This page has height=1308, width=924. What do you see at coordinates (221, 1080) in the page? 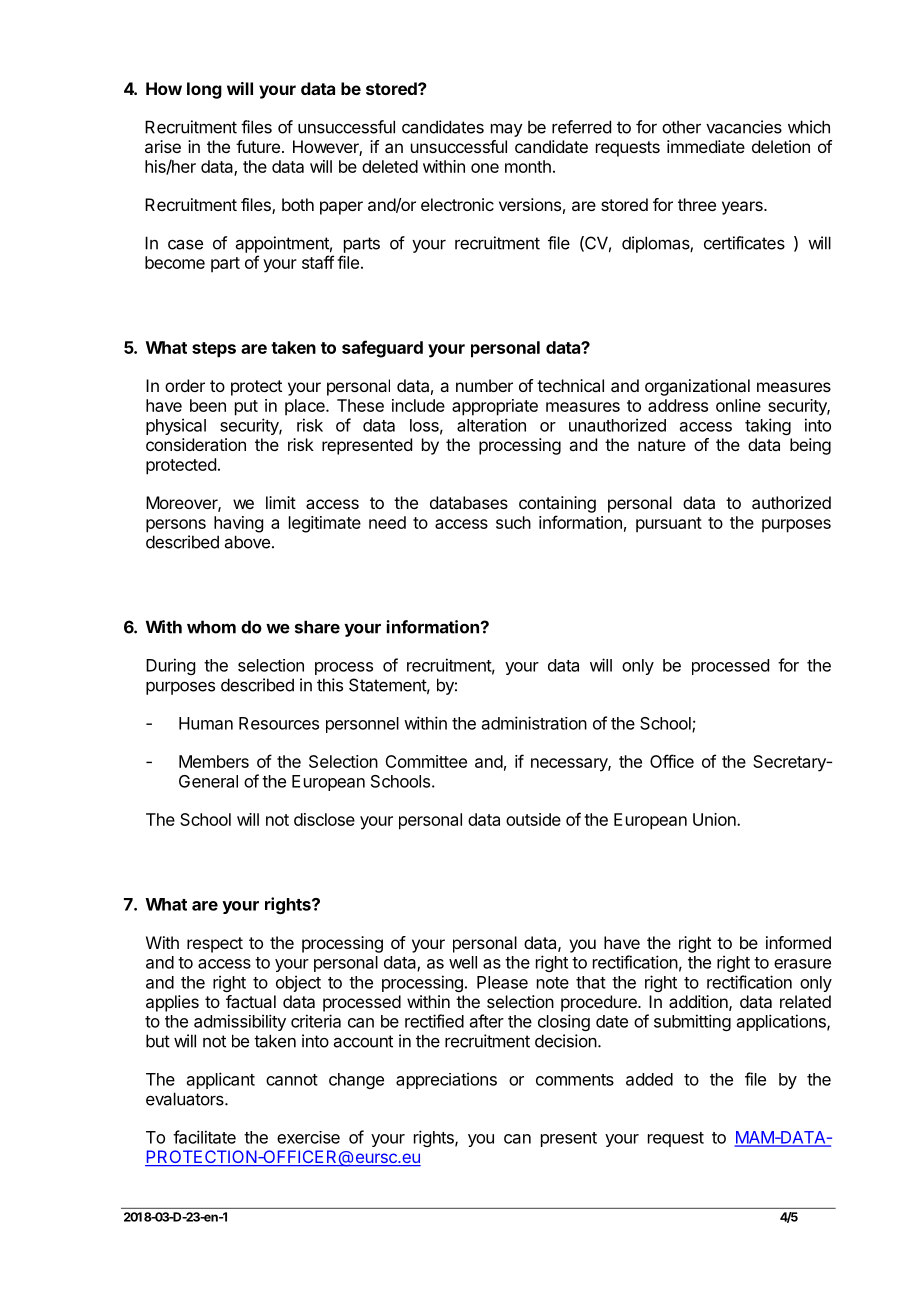
I see `applicant` at bounding box center [221, 1080].
